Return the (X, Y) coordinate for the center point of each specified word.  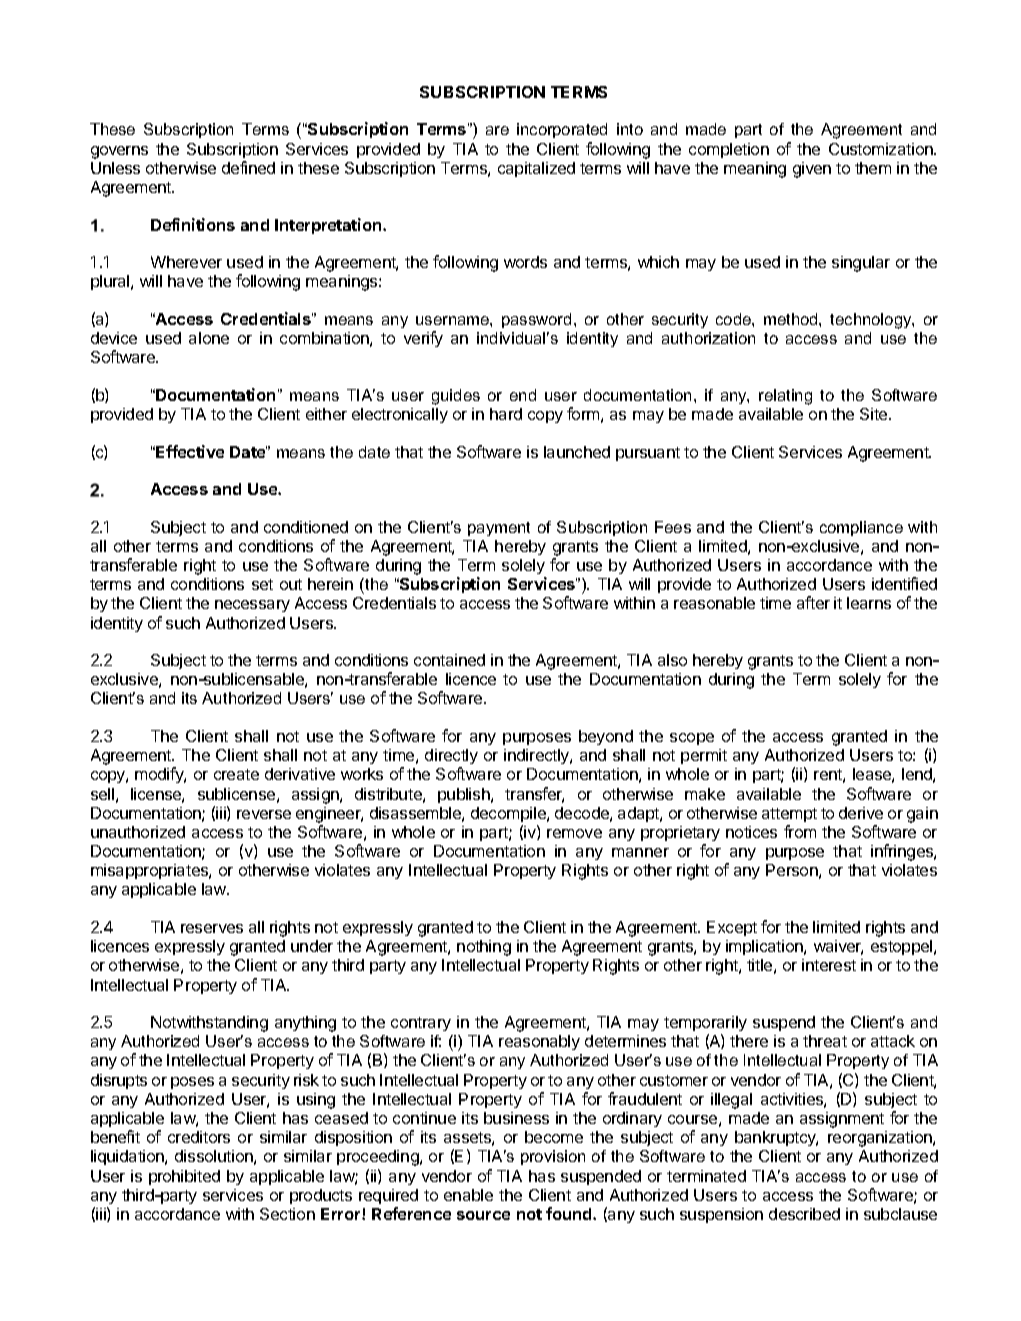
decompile (509, 814)
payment (499, 529)
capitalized (536, 169)
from (800, 831)
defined (248, 167)
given (812, 170)
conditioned (306, 527)
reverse (264, 814)
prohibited (184, 1177)
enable (468, 1195)
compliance (861, 528)
